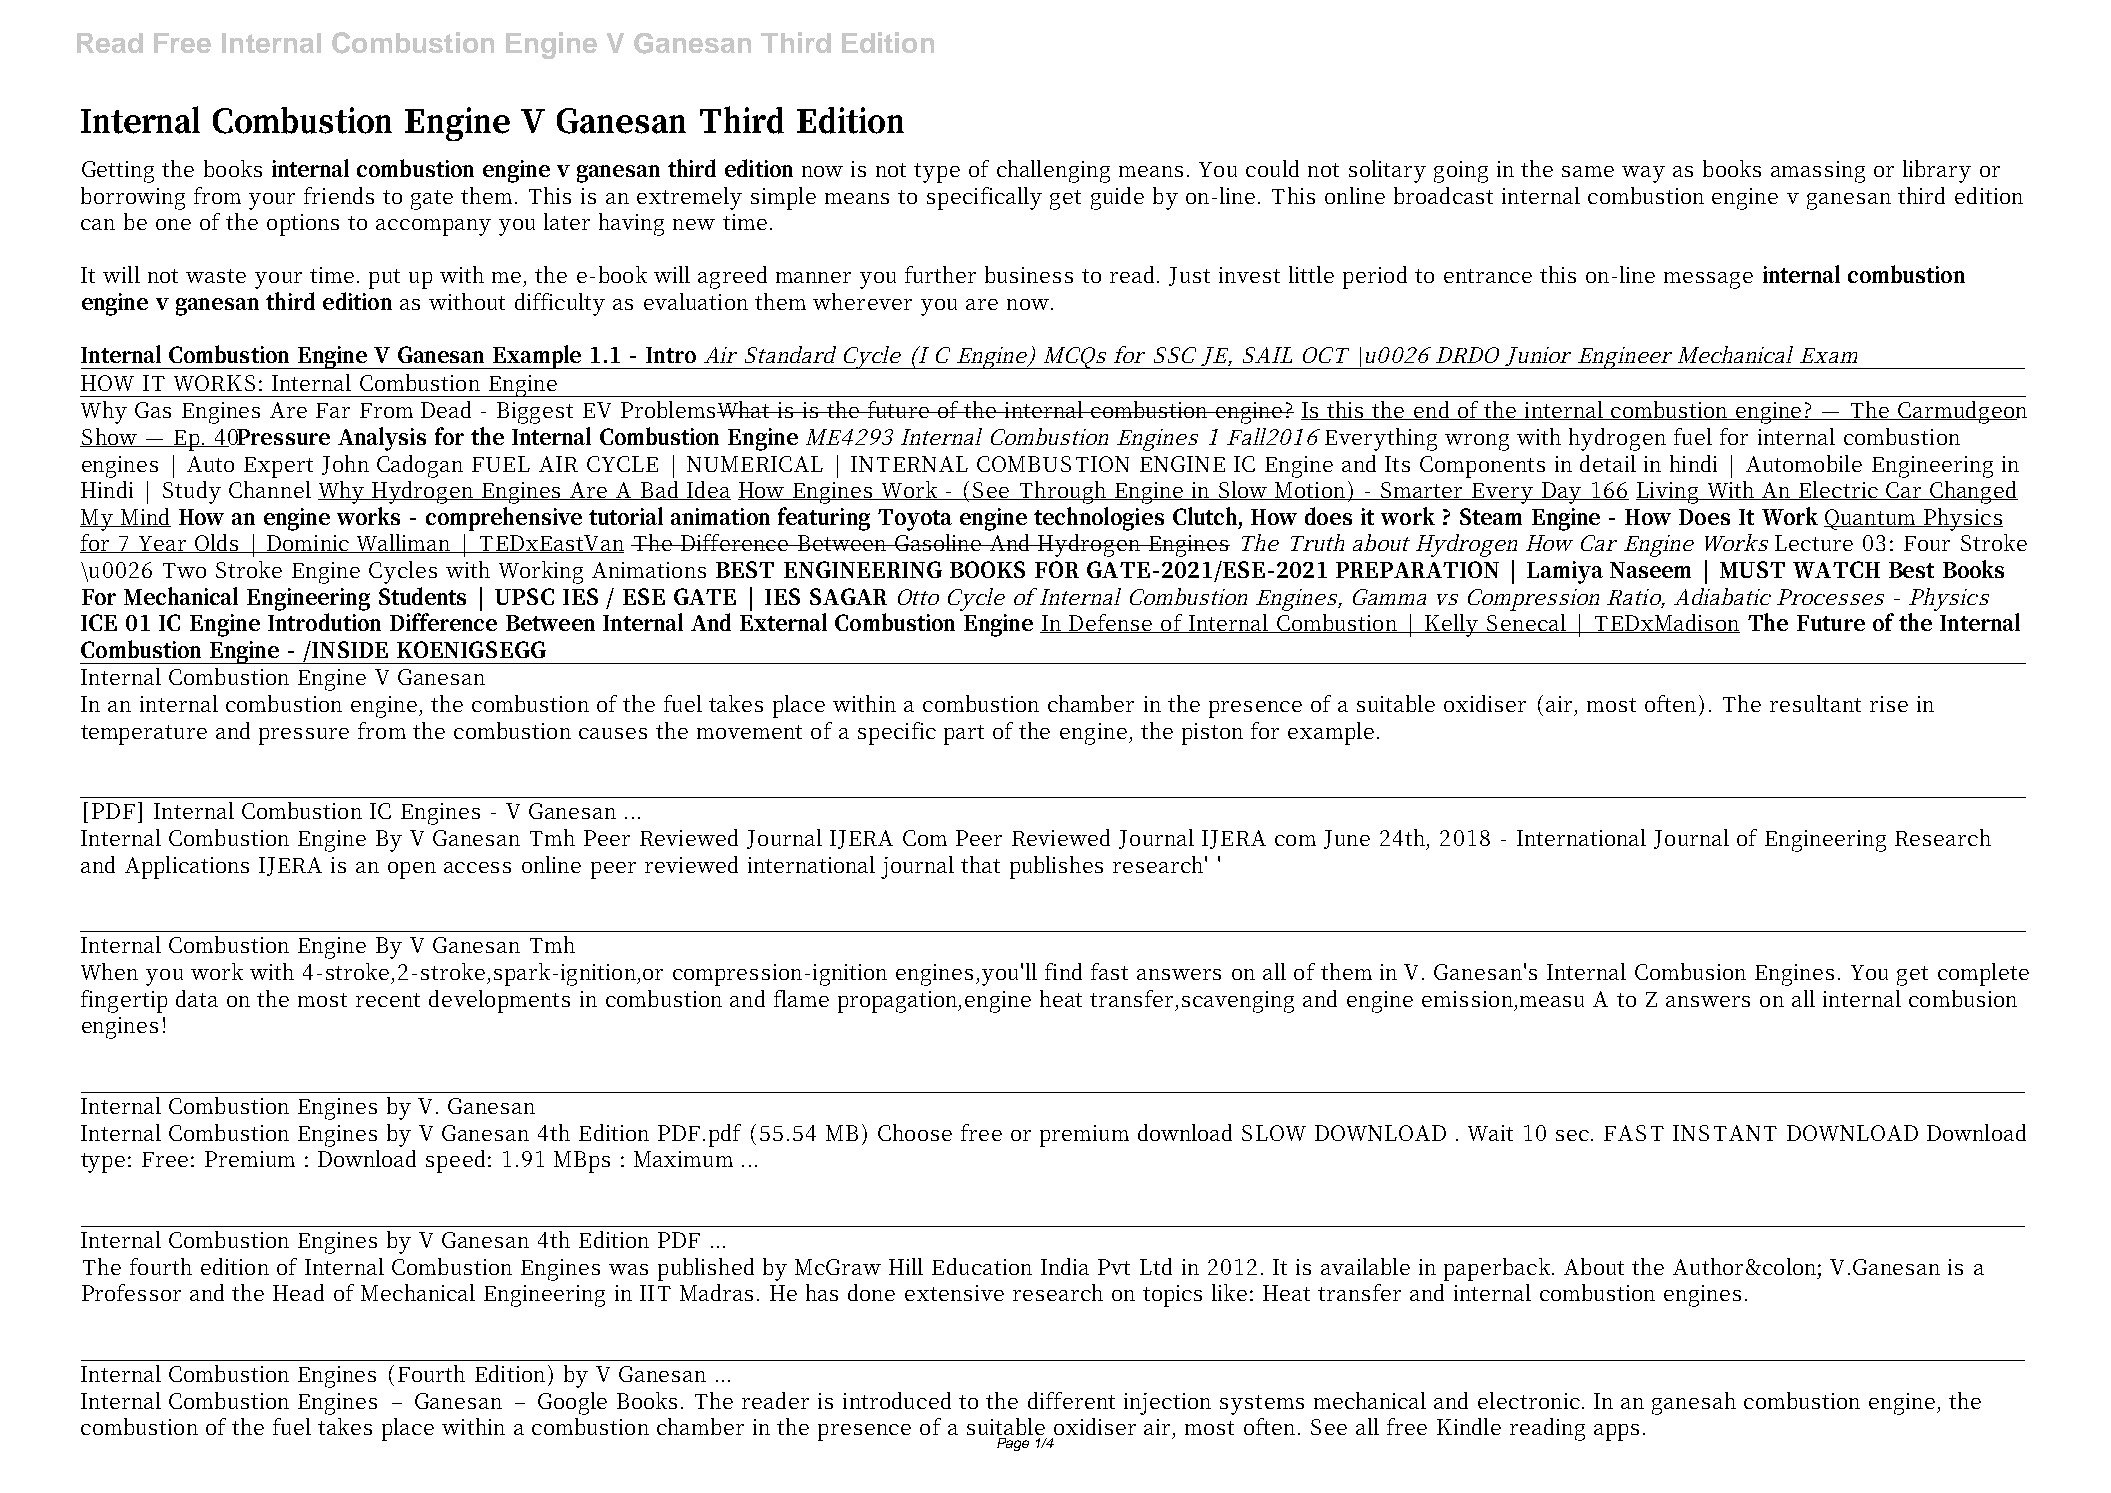  Describe the element at coordinates (1818, 172) in the screenshot. I see `amassing` at that location.
